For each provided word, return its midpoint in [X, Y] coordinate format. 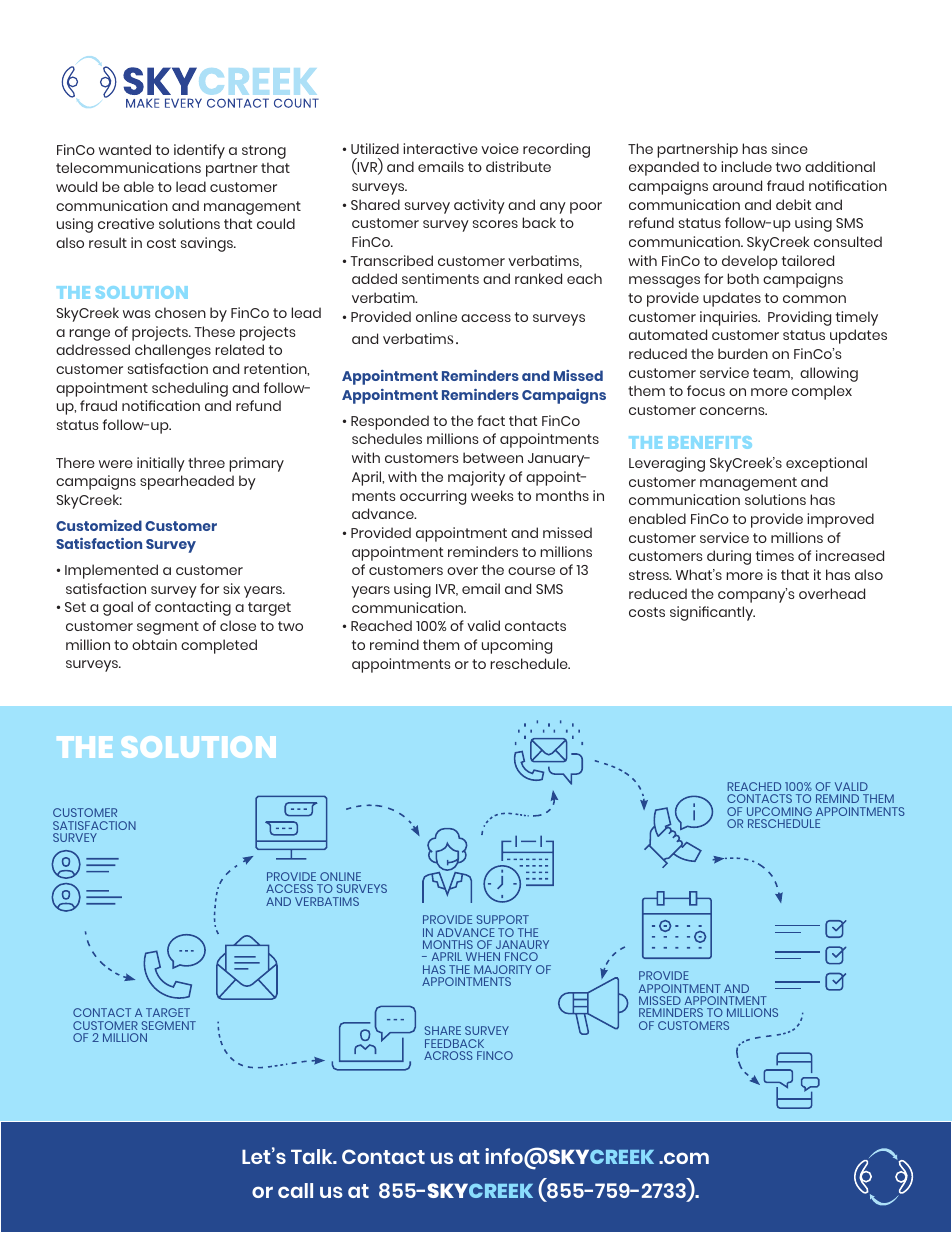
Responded [390, 422]
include [746, 166]
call [295, 1190]
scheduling [190, 389]
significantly [712, 613]
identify [199, 151]
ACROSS [448, 1055]
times [775, 555]
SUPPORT [503, 919]
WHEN [483, 956]
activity [479, 206]
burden [743, 353]
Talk [313, 1156]
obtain [154, 644]
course [531, 571]
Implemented [111, 571]
